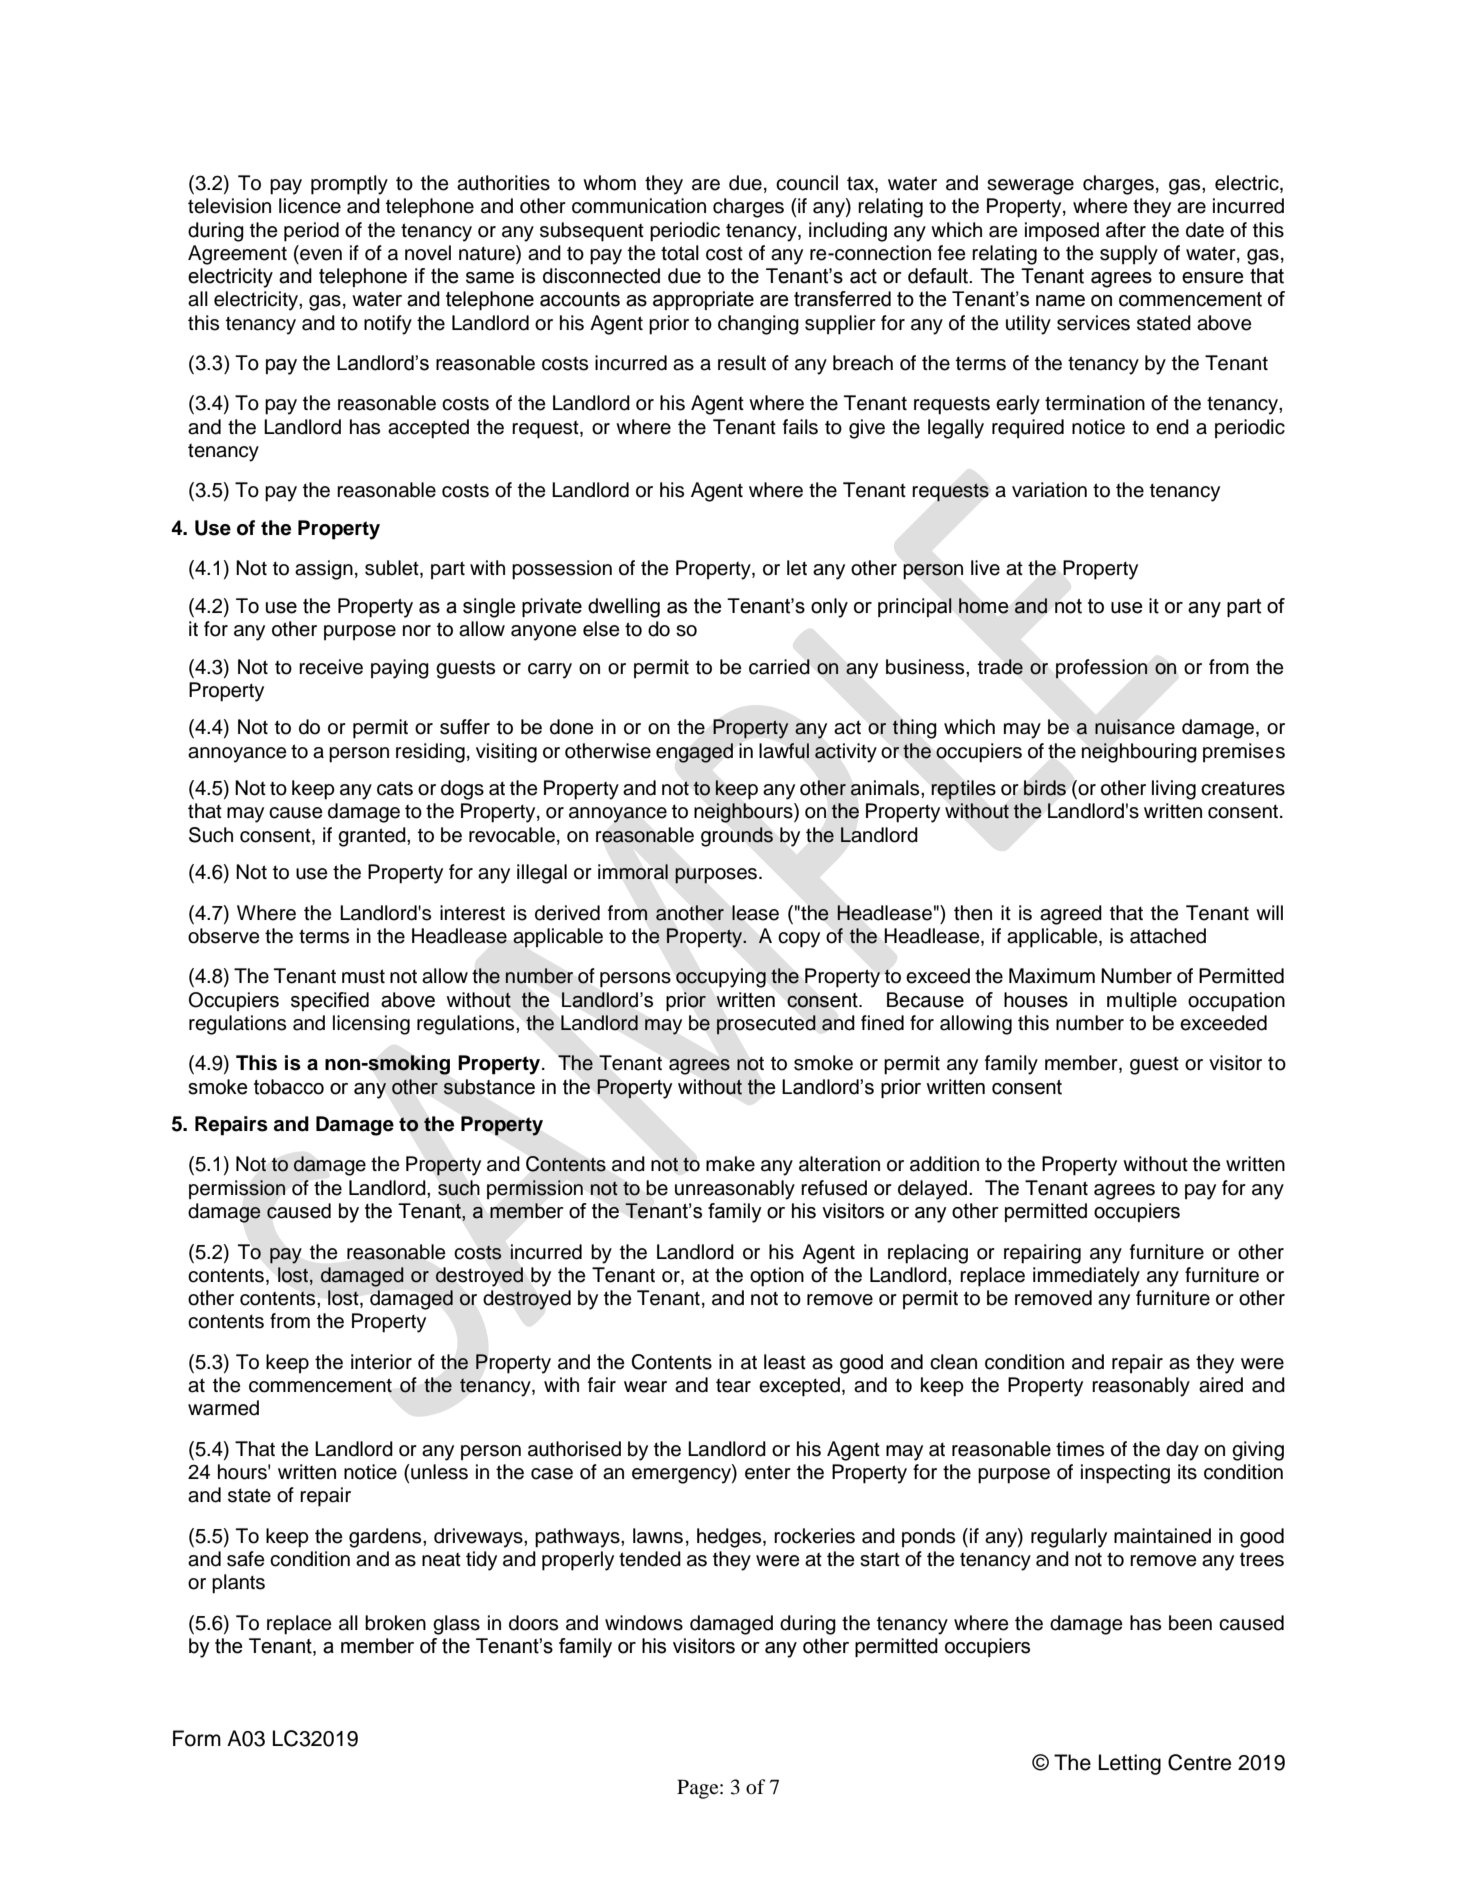 Image resolution: width=1457 pixels, height=1885 pixels. What do you see at coordinates (1126, 230) in the screenshot?
I see `after` at bounding box center [1126, 230].
